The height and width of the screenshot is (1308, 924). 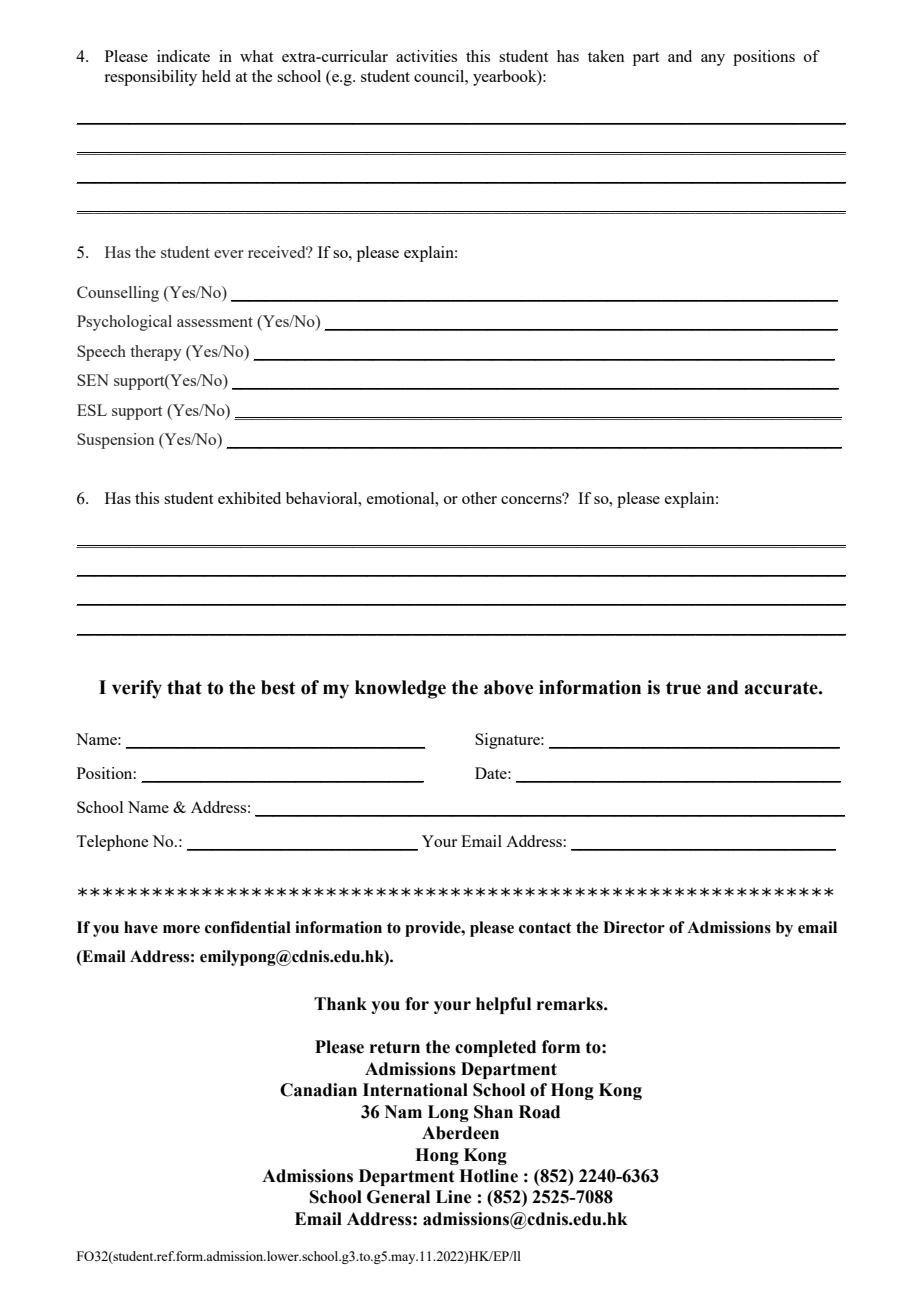 What do you see at coordinates (184, 687) in the screenshot?
I see `that` at bounding box center [184, 687].
